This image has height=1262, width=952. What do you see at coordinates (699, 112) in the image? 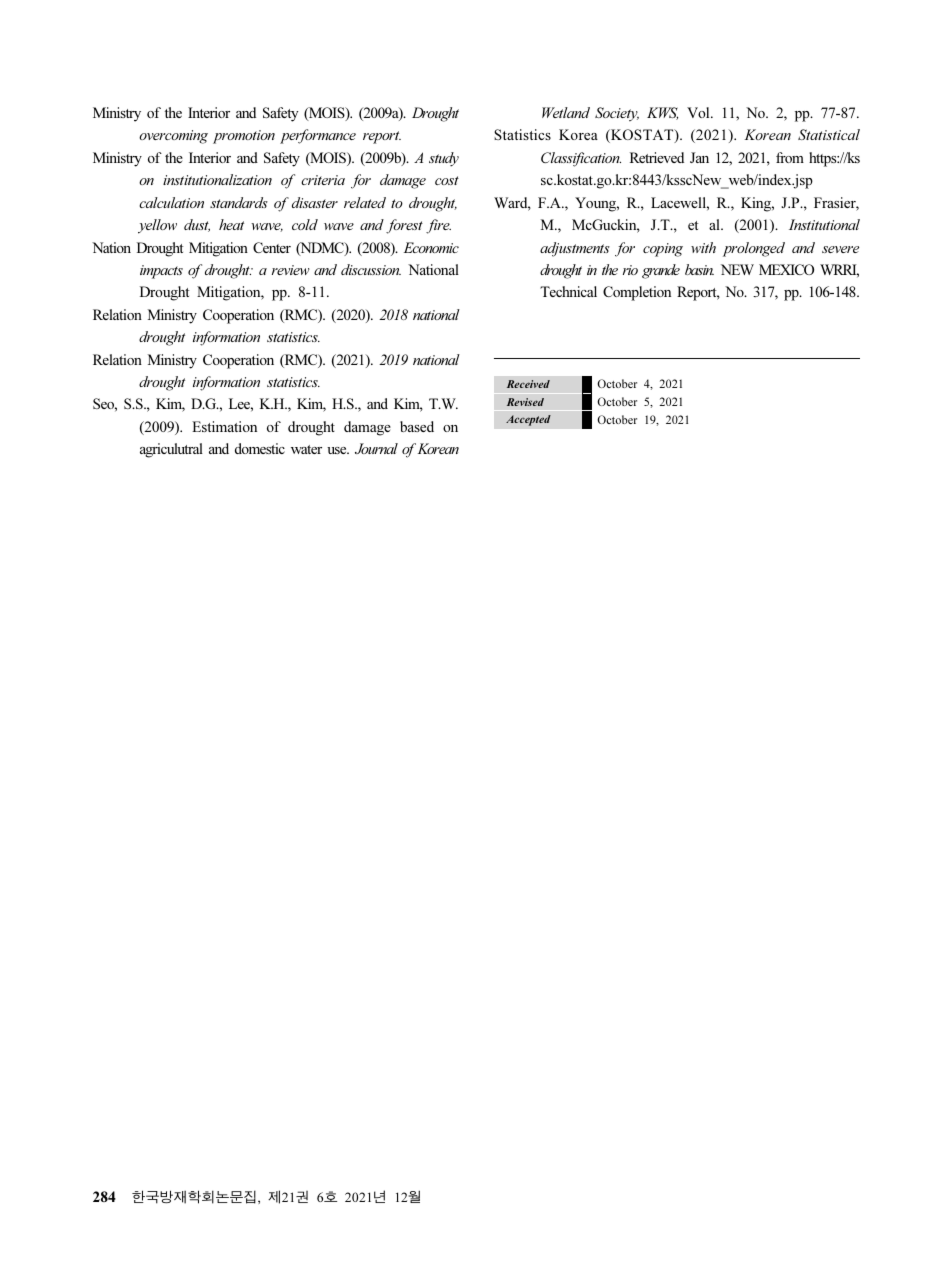
I see `Vol` at bounding box center [699, 112].
